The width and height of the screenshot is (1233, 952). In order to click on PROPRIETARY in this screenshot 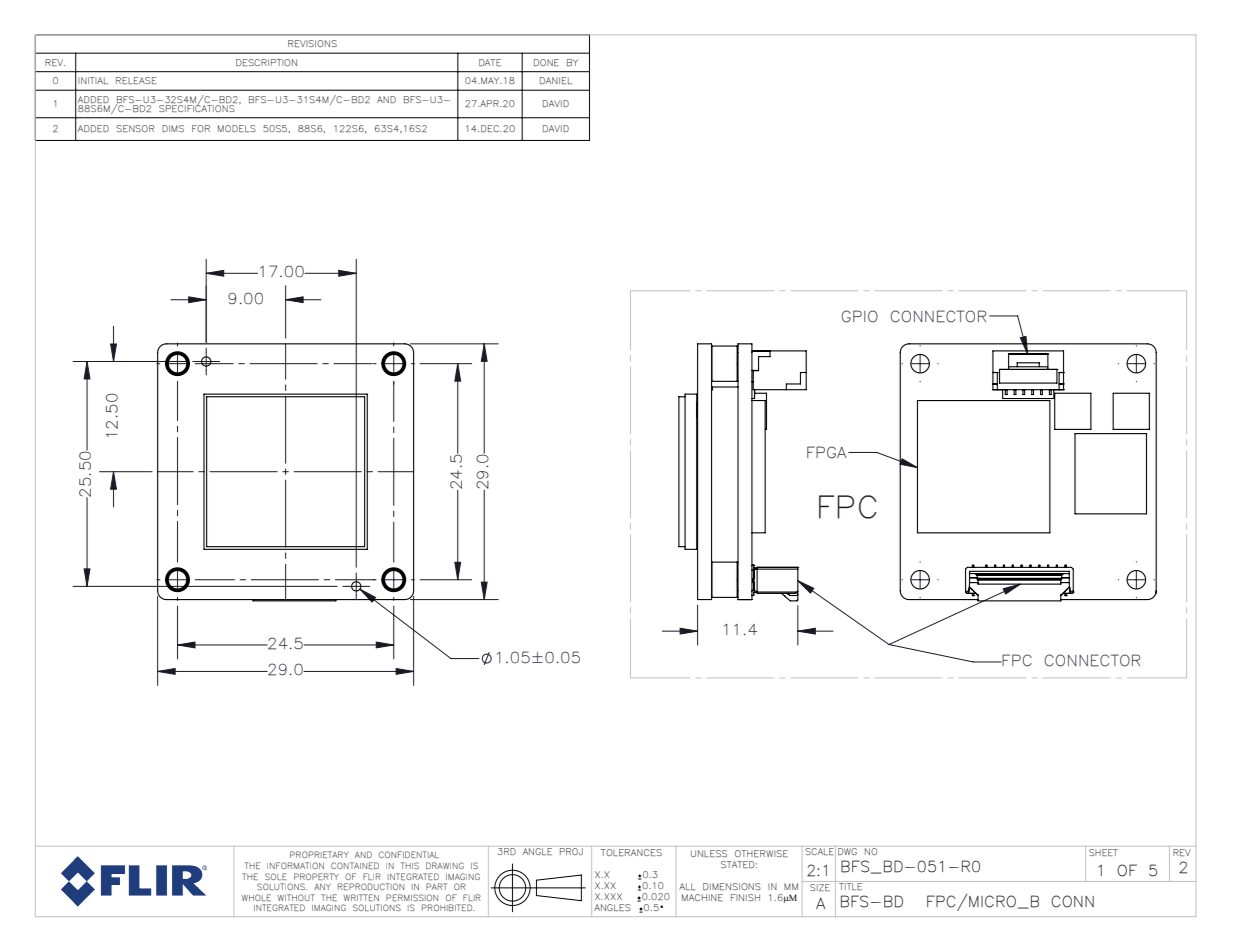, I will do `click(319, 854)`.
